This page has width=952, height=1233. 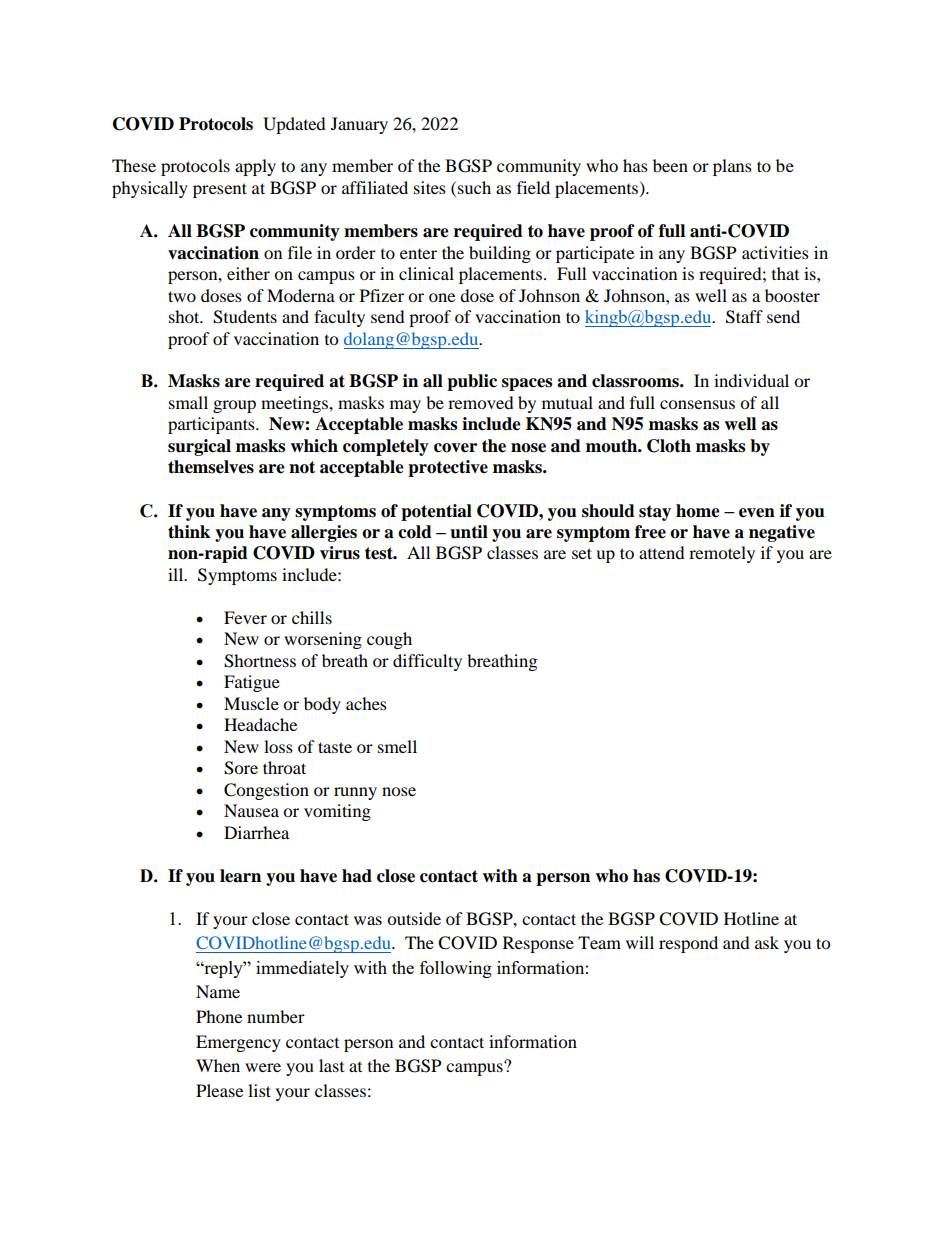 What do you see at coordinates (185, 316) in the page?
I see `shot` at bounding box center [185, 316].
